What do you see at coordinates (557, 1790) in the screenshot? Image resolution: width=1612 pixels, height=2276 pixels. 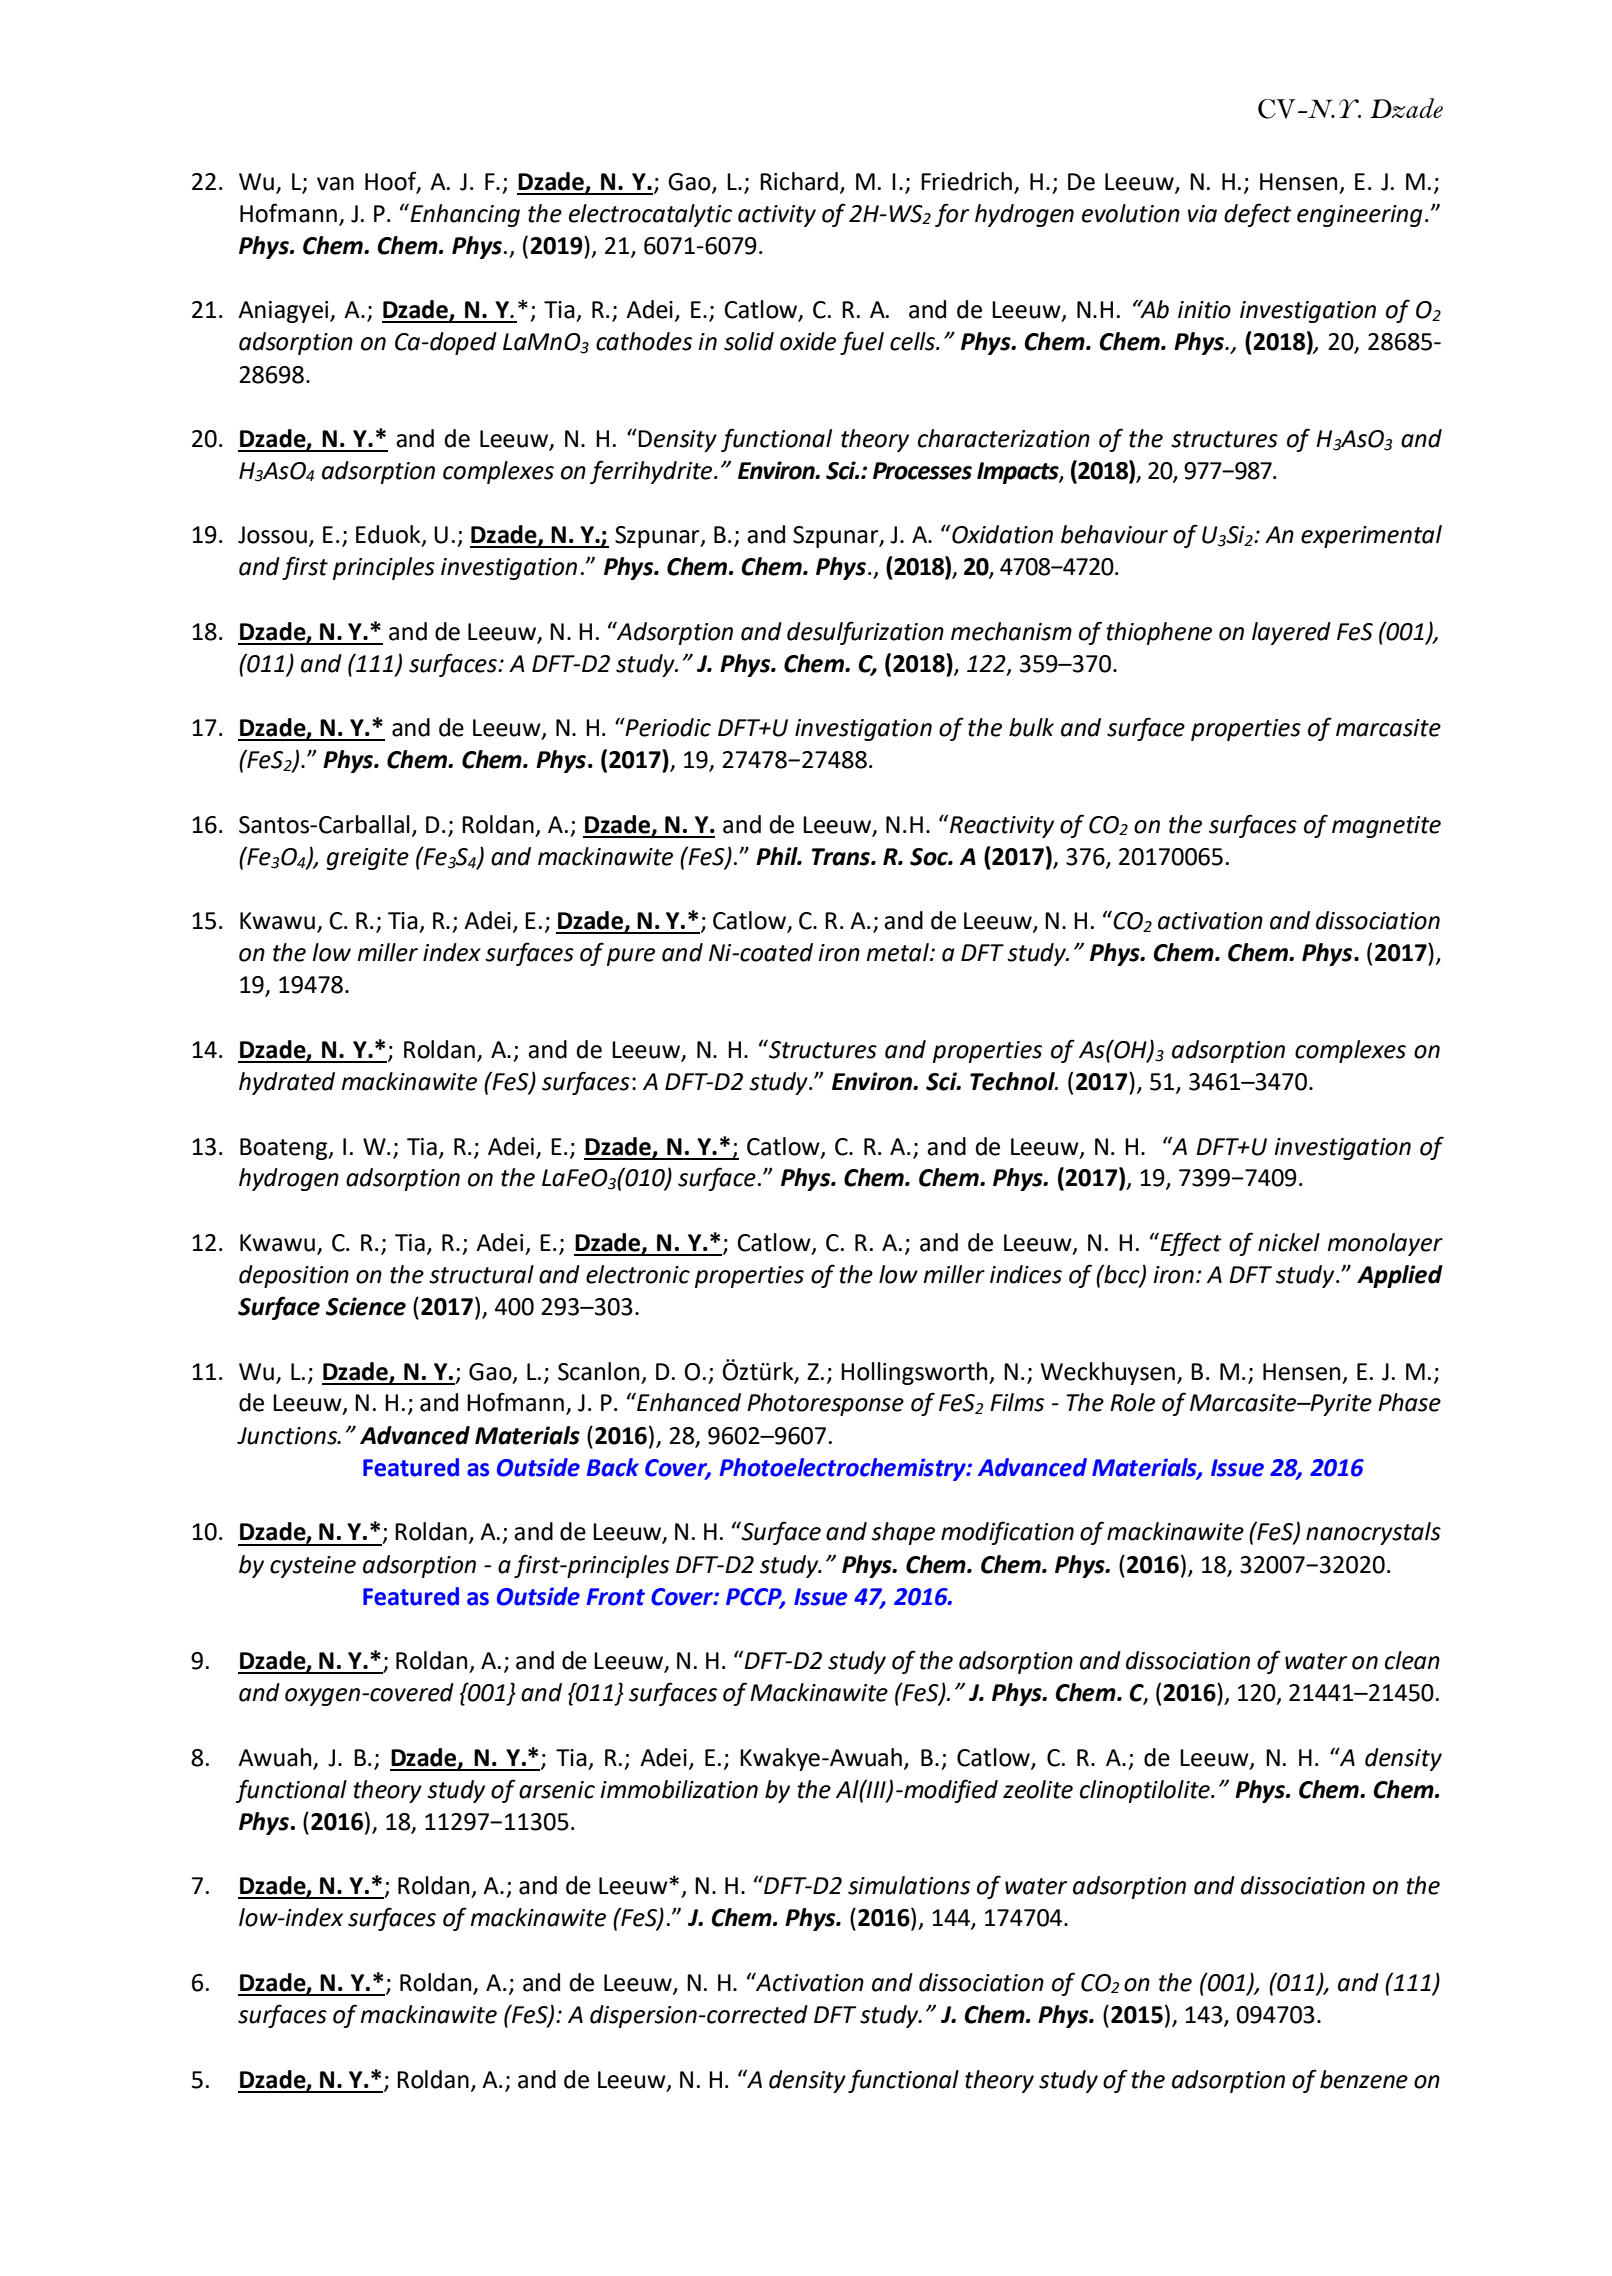 I see `arsenic` at bounding box center [557, 1790].
